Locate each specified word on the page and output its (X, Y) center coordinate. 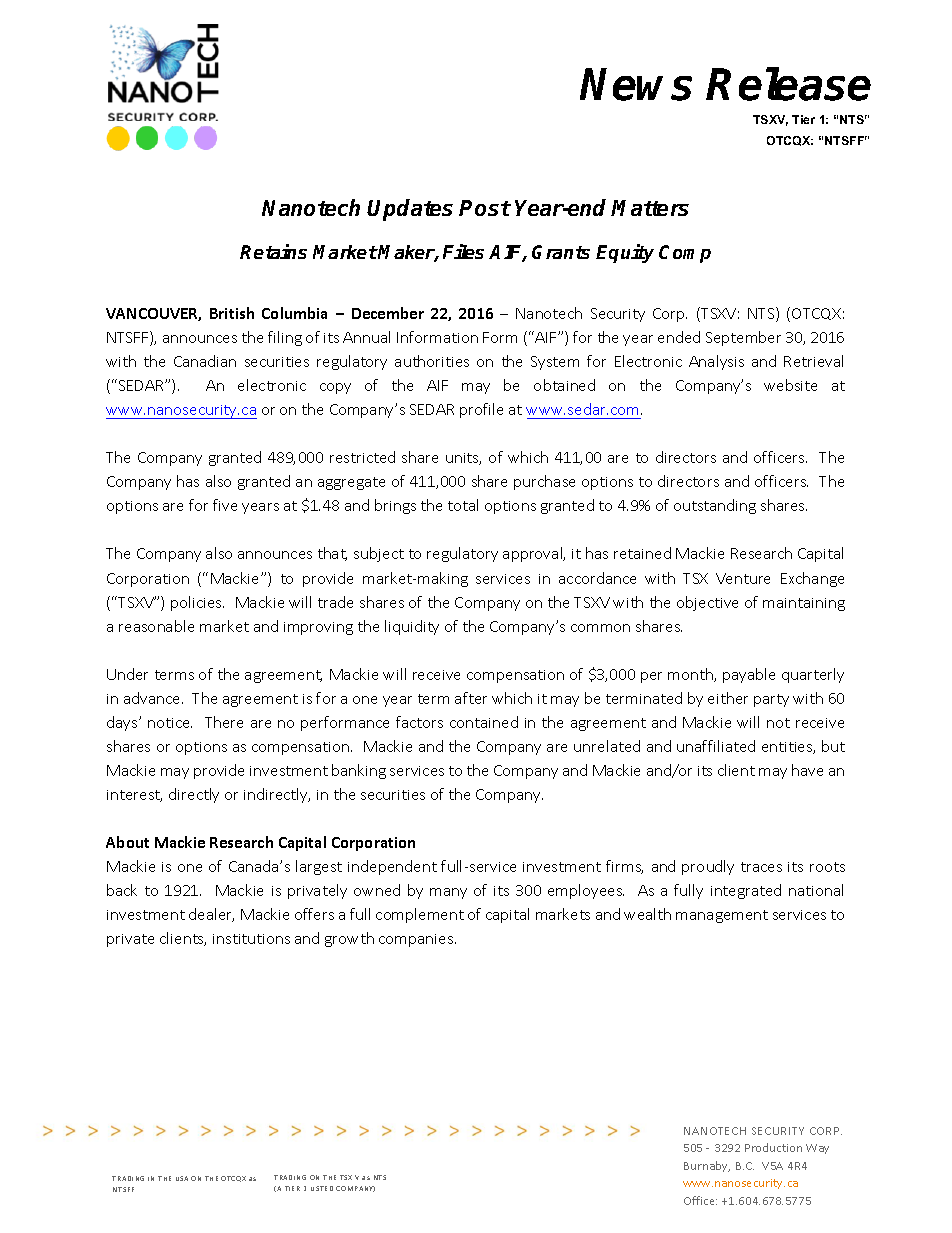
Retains (273, 251)
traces (761, 867)
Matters (650, 208)
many (448, 893)
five (225, 505)
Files (463, 251)
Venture (743, 578)
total (463, 505)
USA (182, 1178)
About (127, 842)
